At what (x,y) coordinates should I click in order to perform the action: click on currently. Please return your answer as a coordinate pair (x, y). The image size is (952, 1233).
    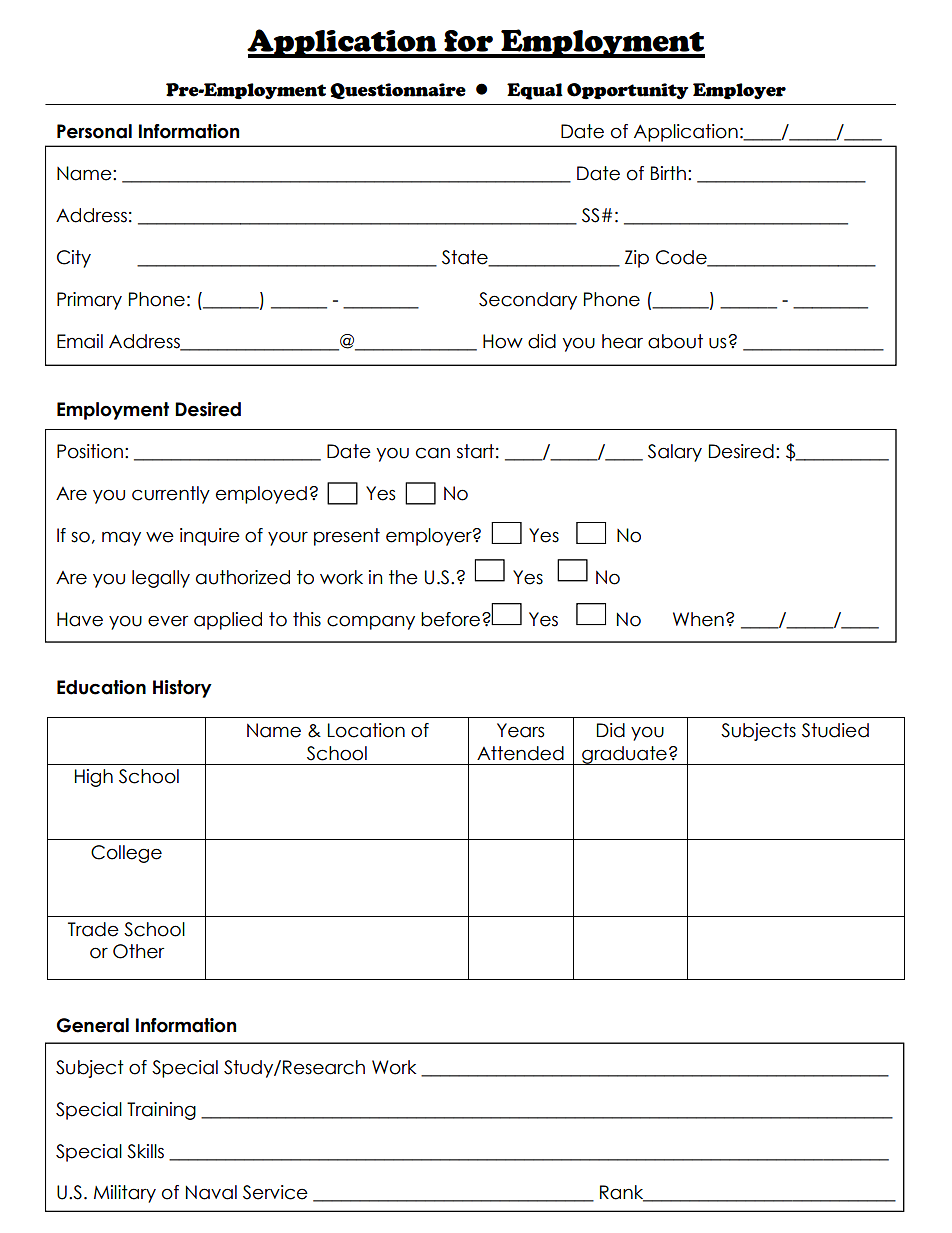
    Looking at the image, I should click on (171, 495).
